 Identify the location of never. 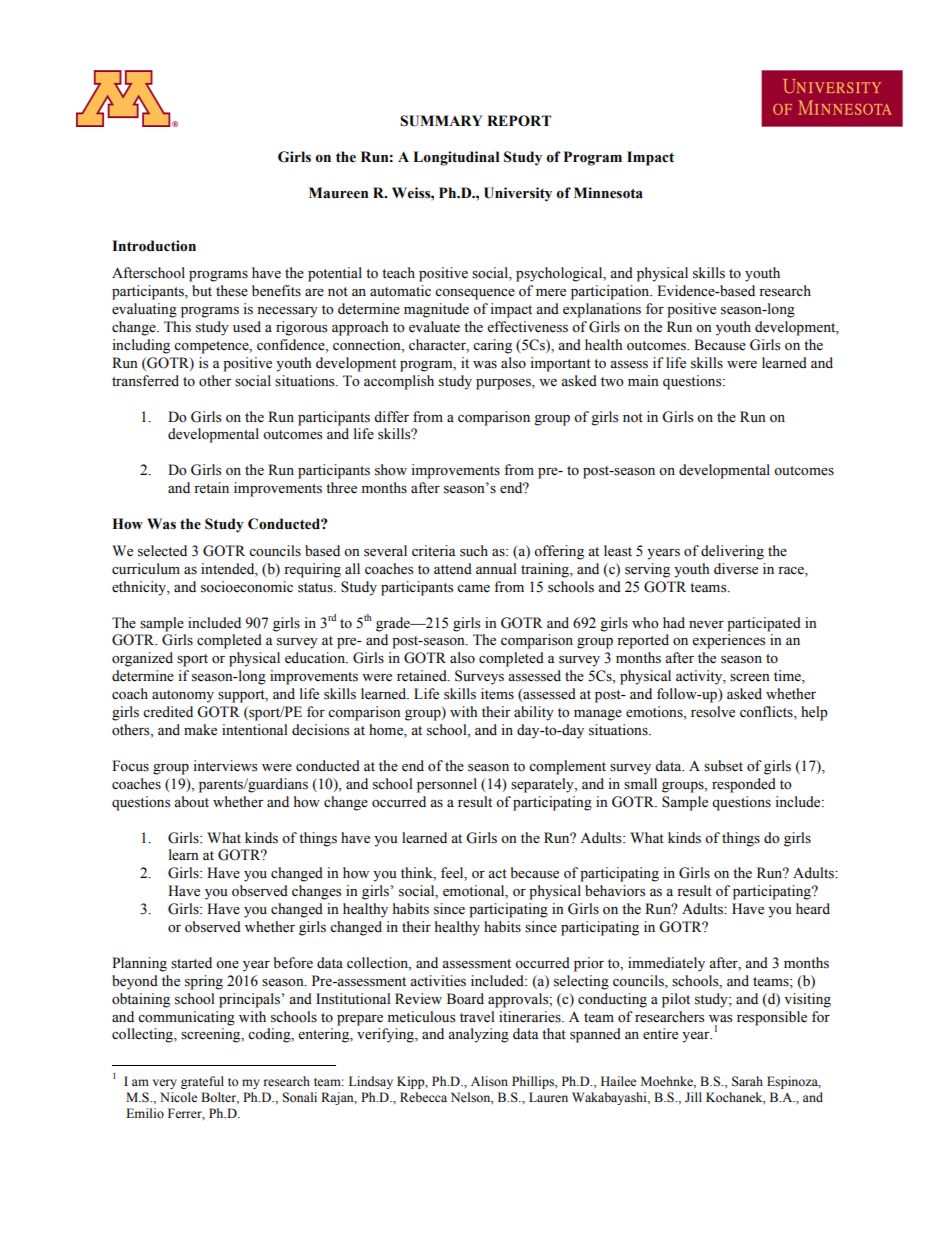
(706, 625).
